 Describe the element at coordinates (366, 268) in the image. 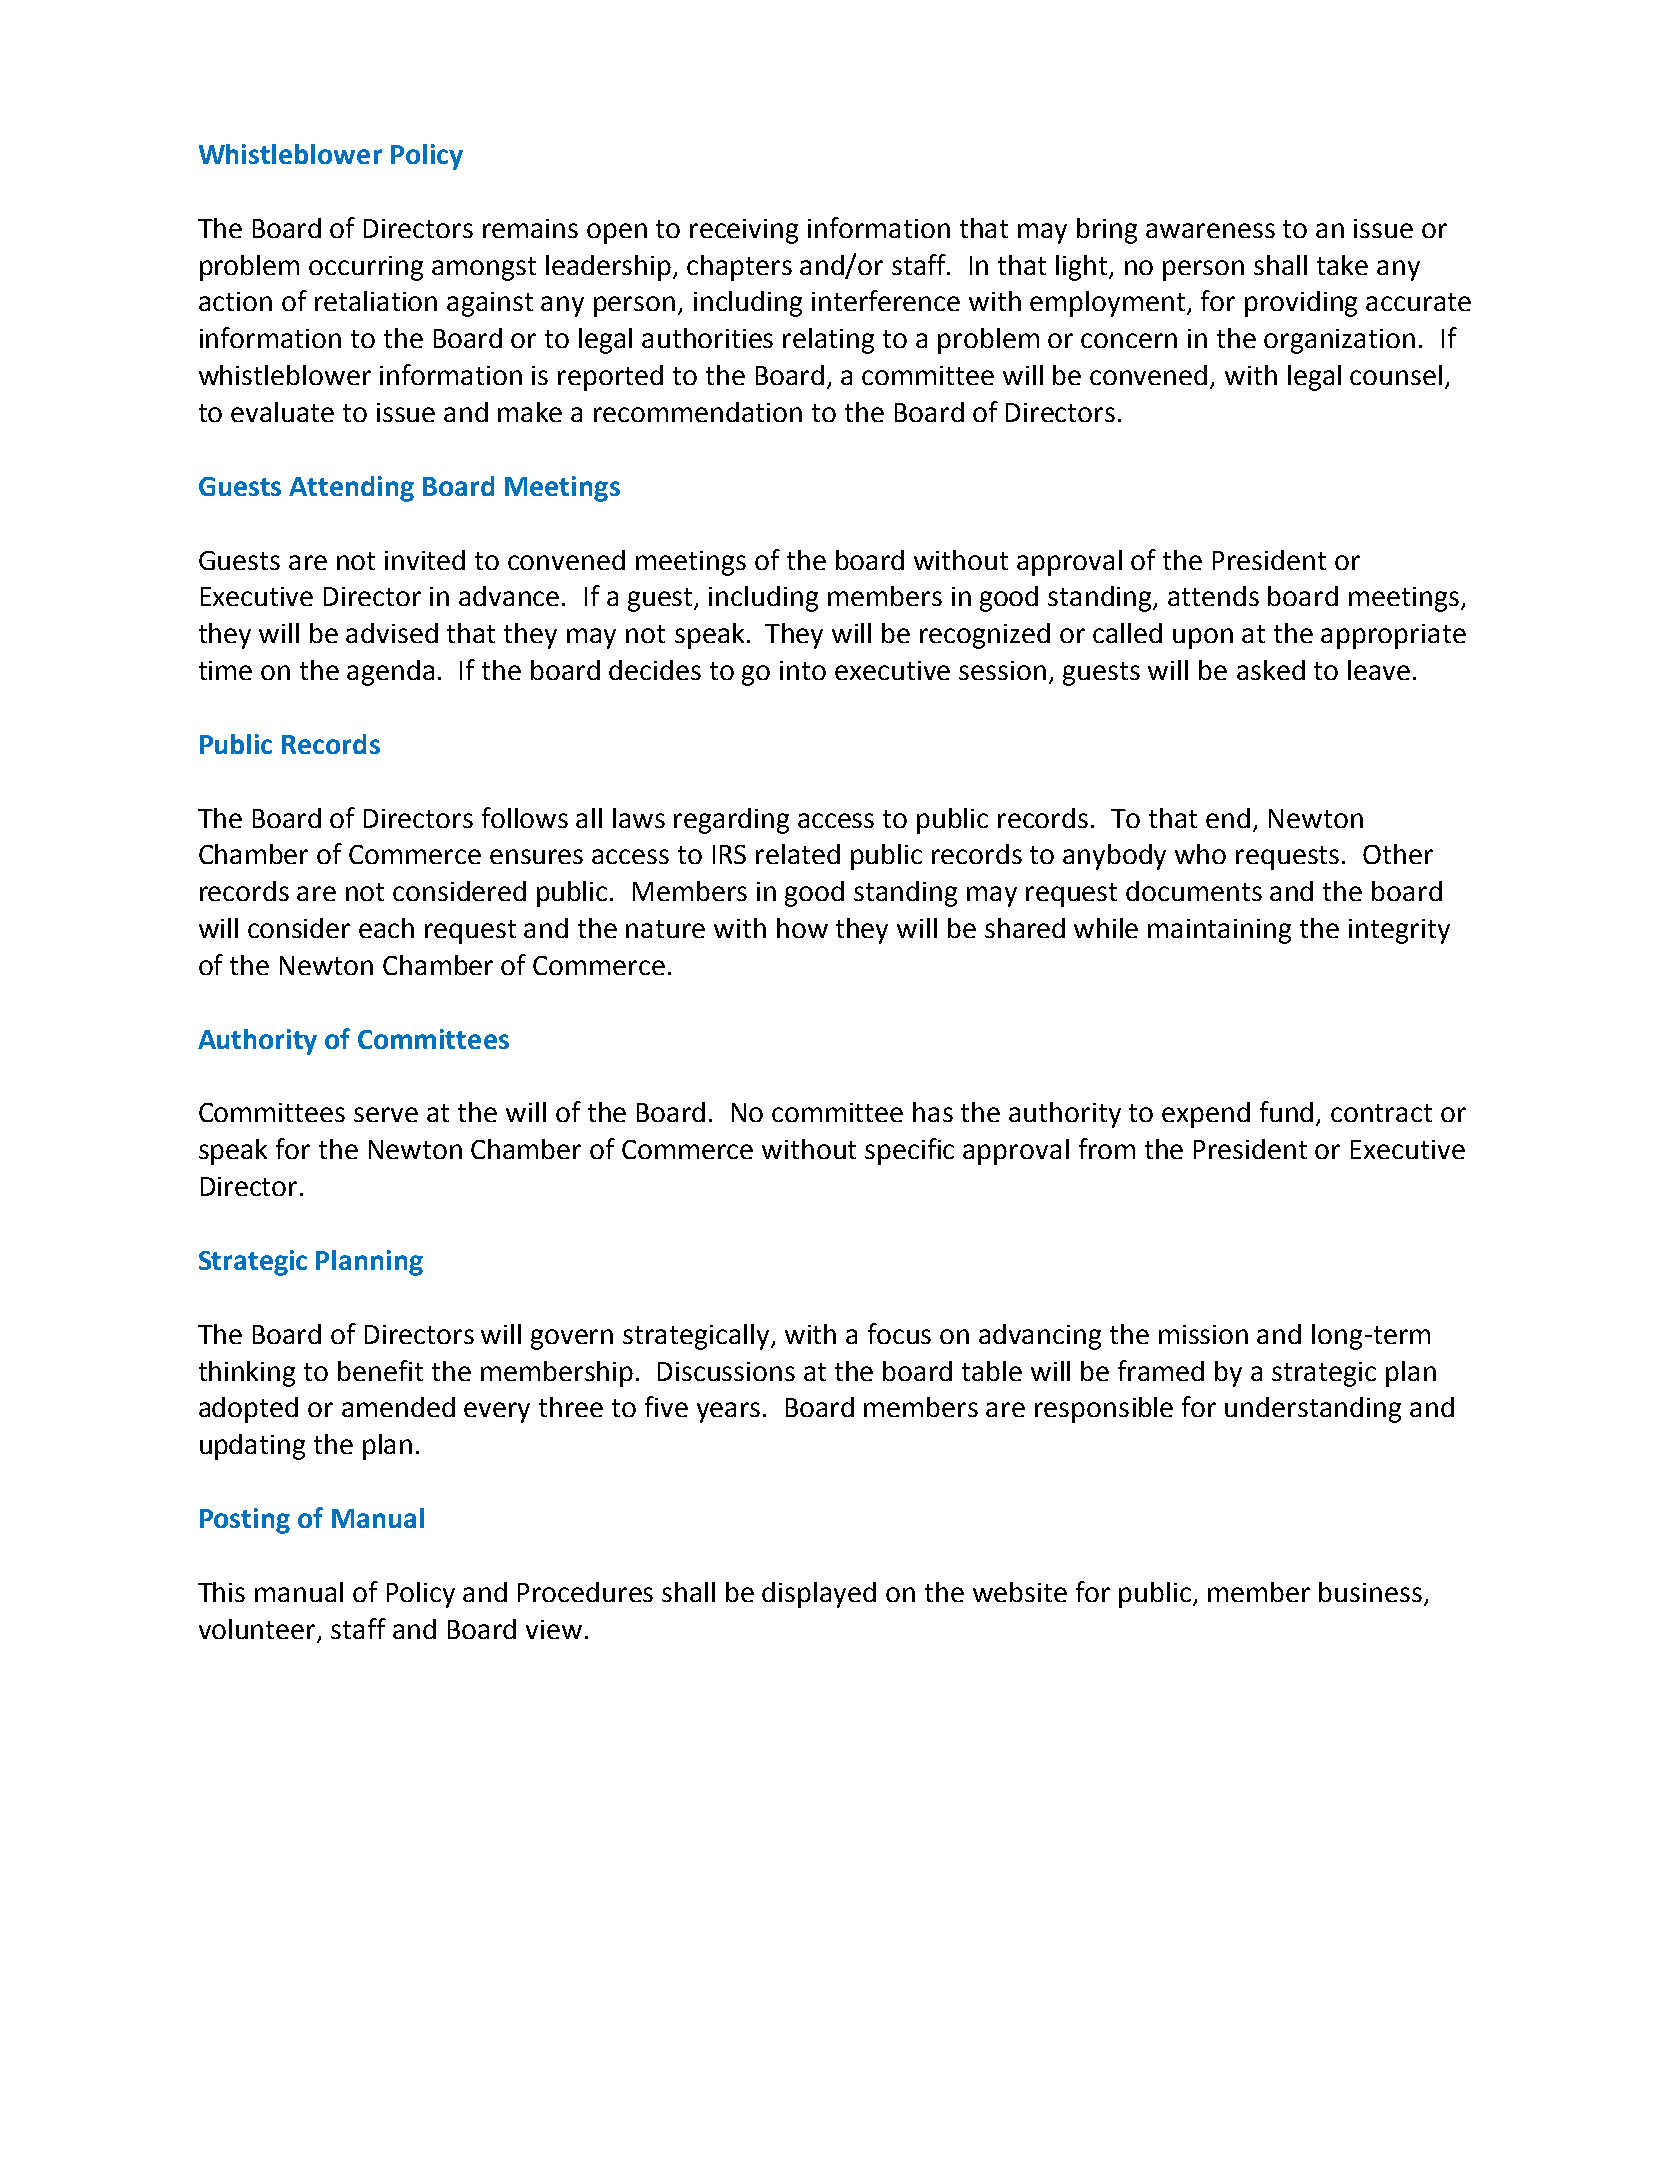

I see `occurring` at that location.
